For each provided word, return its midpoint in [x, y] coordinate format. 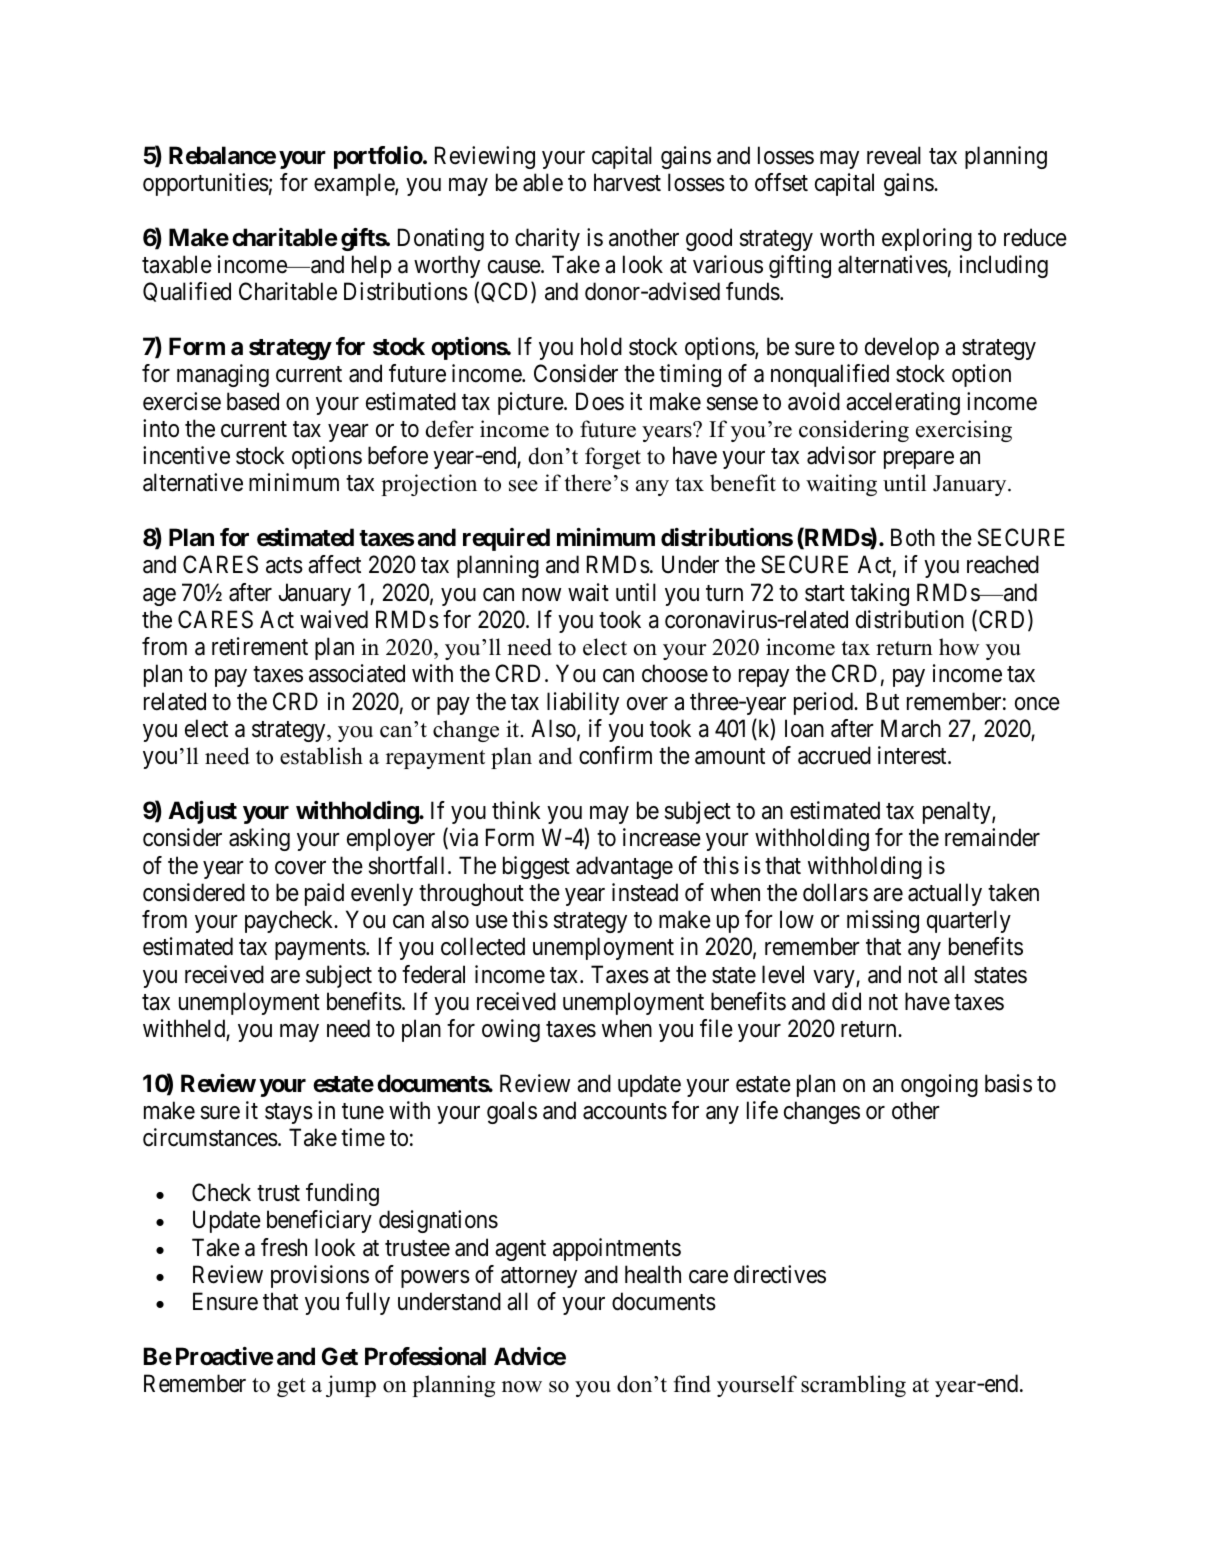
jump [351, 1386]
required [506, 539]
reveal [894, 155]
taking [879, 594]
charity [547, 239]
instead [645, 892]
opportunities [206, 184]
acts [284, 566]
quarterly [969, 921]
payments [320, 950]
